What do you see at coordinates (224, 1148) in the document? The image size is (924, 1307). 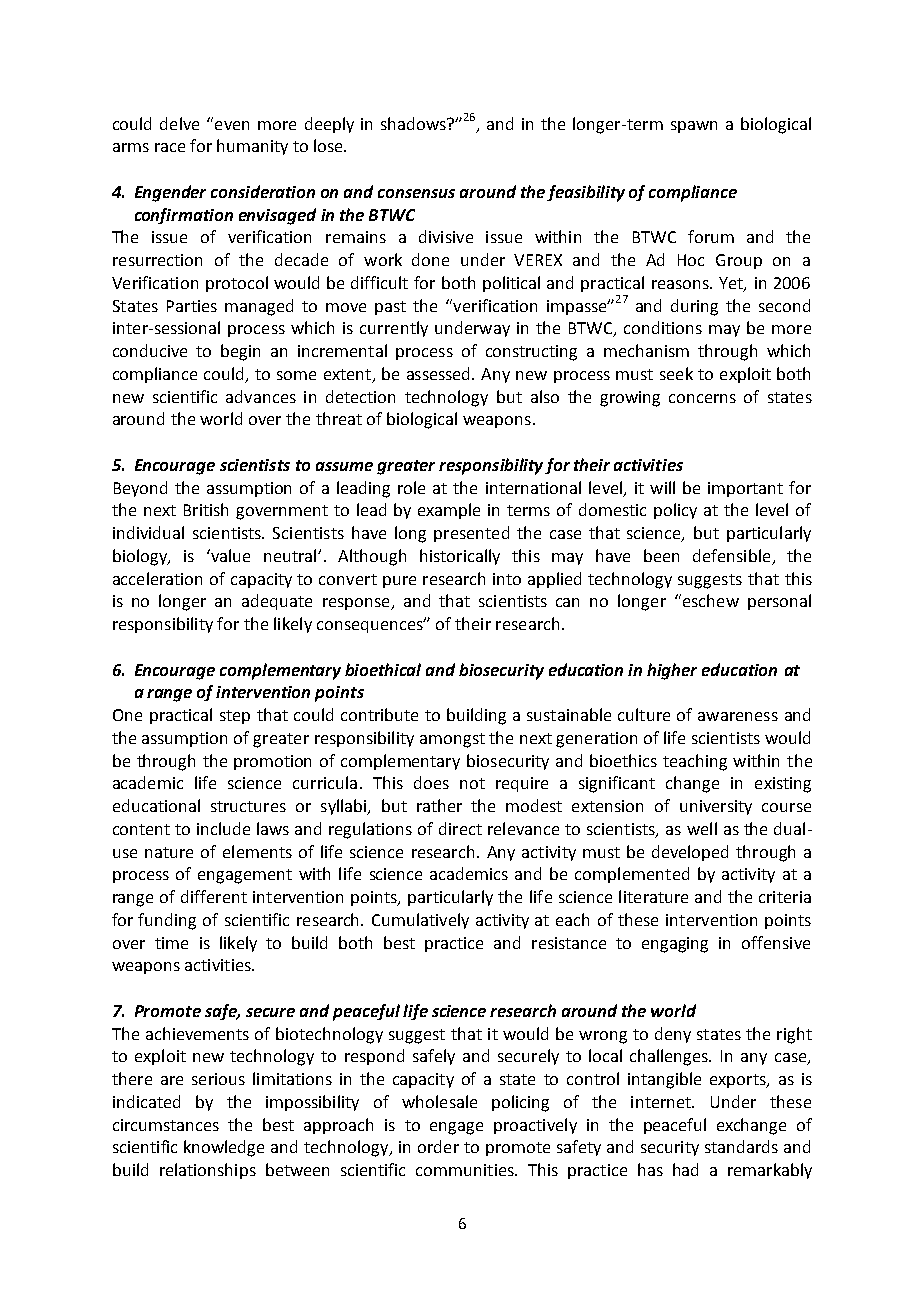 I see `knowledge` at bounding box center [224, 1148].
